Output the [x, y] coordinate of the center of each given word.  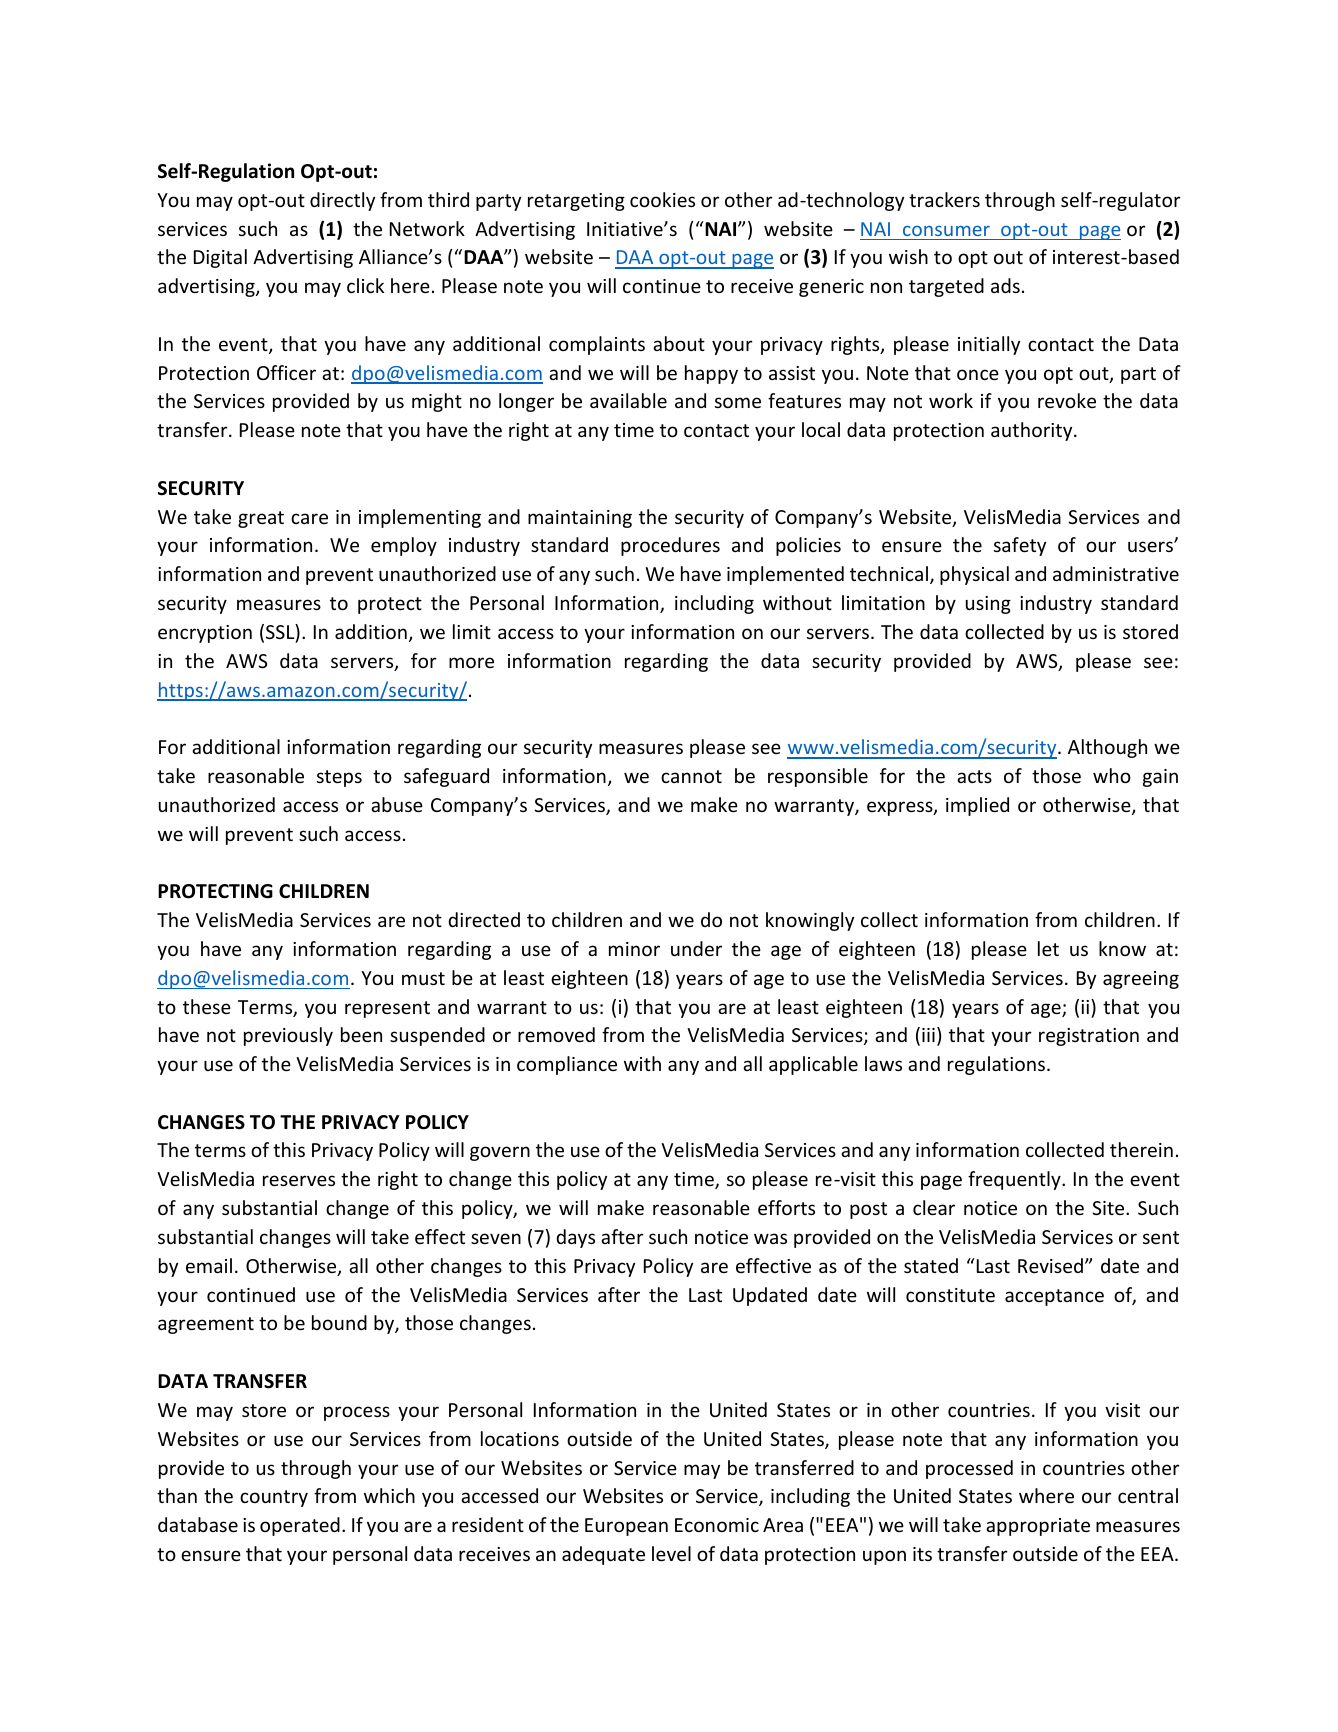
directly [342, 201]
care [309, 518]
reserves [299, 1180]
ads [1005, 285]
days [575, 1238]
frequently [1015, 1180]
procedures [670, 546]
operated [300, 1526]
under [696, 948]
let [1048, 948]
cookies [662, 199]
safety [1020, 546]
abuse [397, 804]
